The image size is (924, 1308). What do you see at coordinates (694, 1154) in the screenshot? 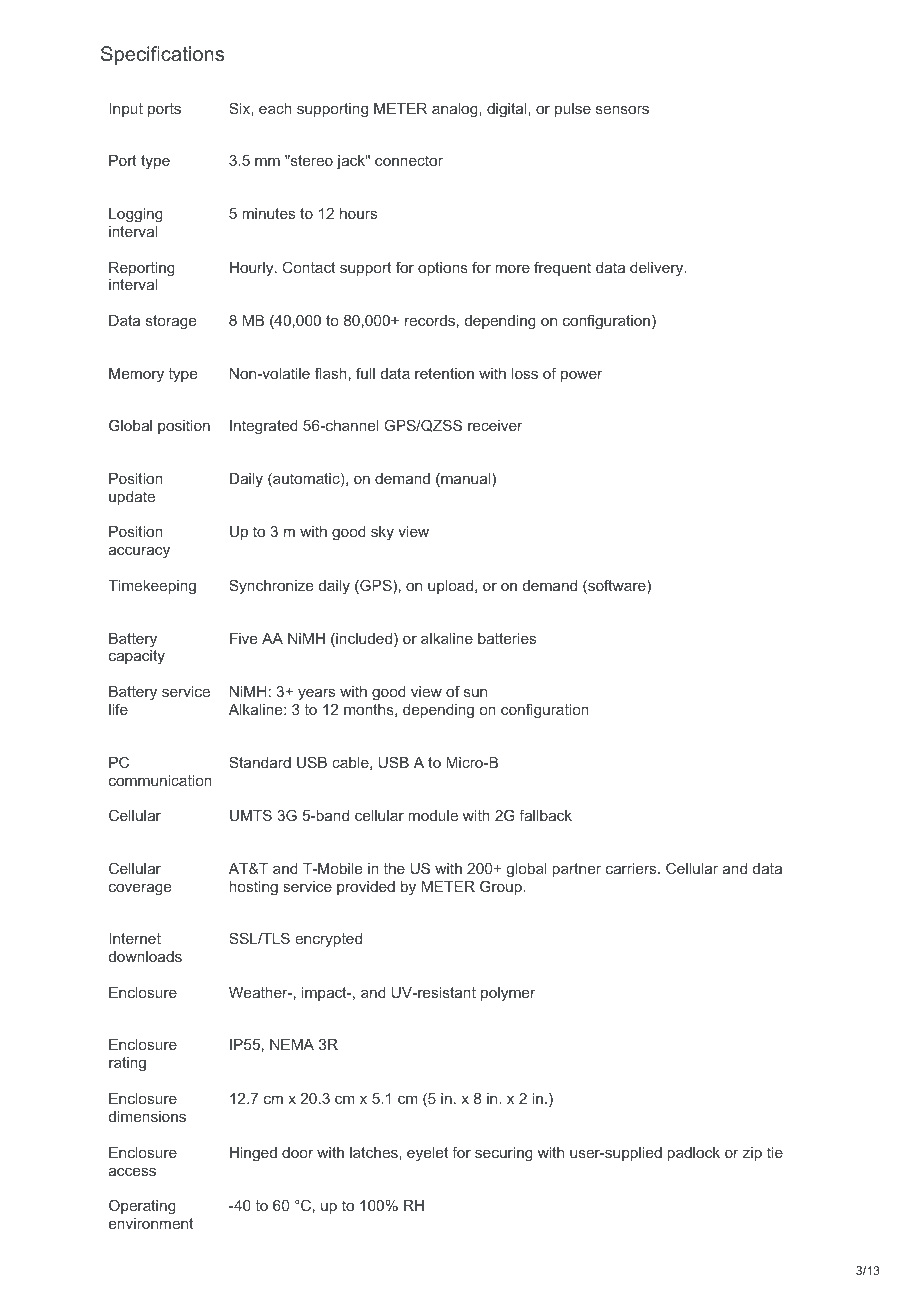
I see `padlock` at bounding box center [694, 1154].
